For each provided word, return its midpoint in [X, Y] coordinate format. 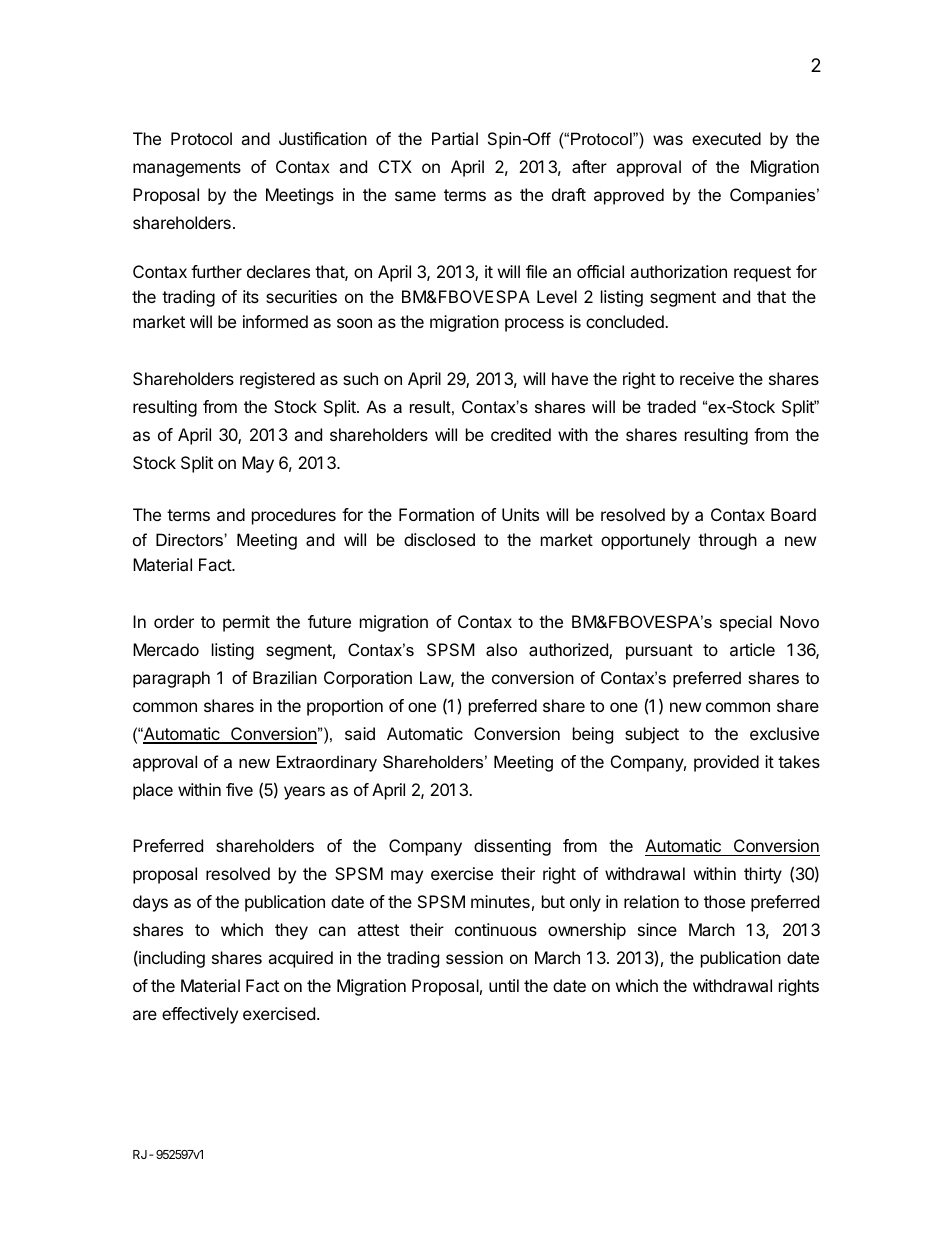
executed [726, 138]
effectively [200, 1015]
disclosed [439, 539]
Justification [323, 138]
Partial [455, 138]
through [727, 541]
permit [246, 623]
